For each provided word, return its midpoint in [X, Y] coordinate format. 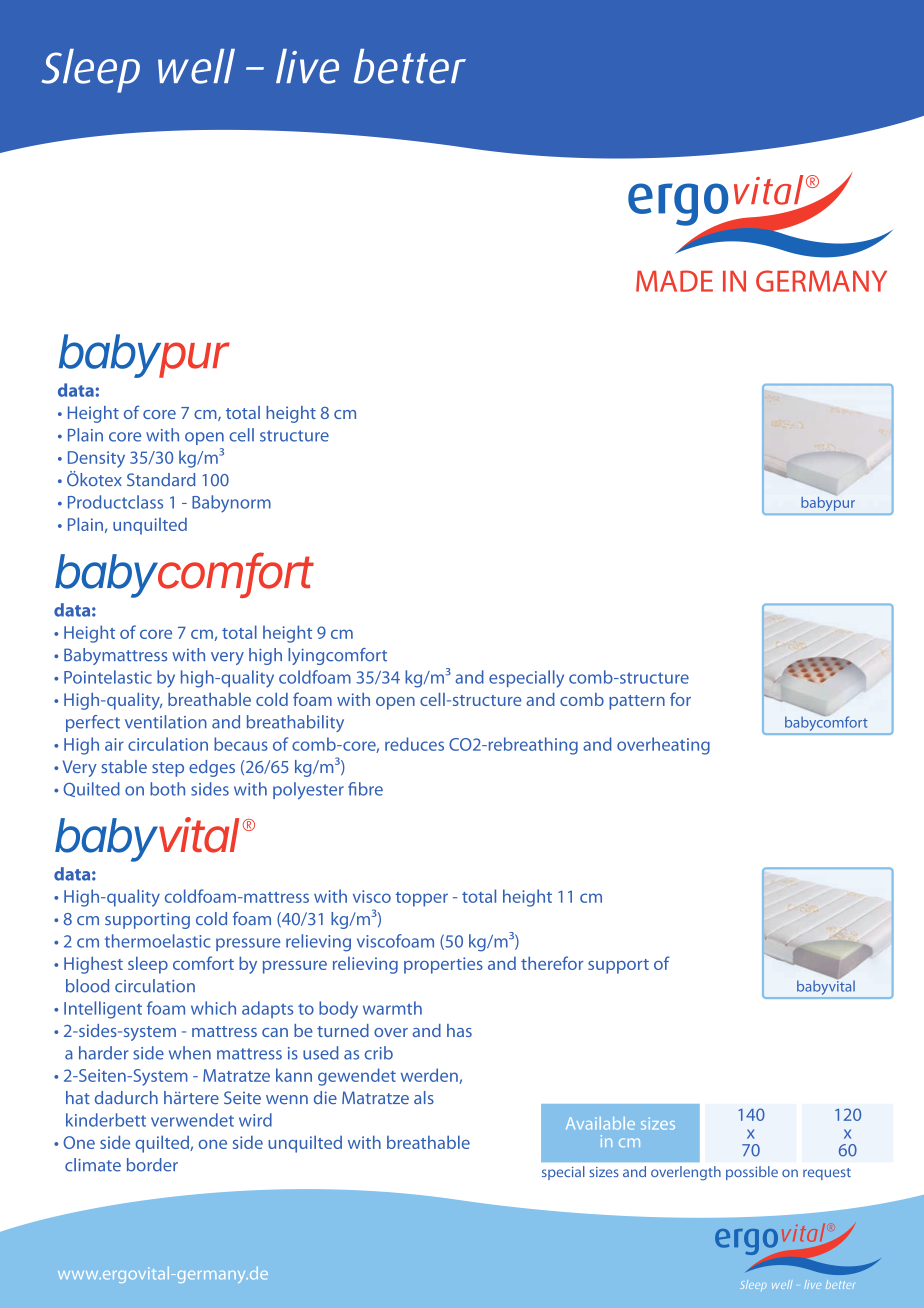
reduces [414, 744]
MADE [674, 281]
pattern [637, 702]
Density [96, 459]
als [424, 1097]
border [152, 1165]
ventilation [166, 722]
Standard [161, 479]
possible [752, 1173]
